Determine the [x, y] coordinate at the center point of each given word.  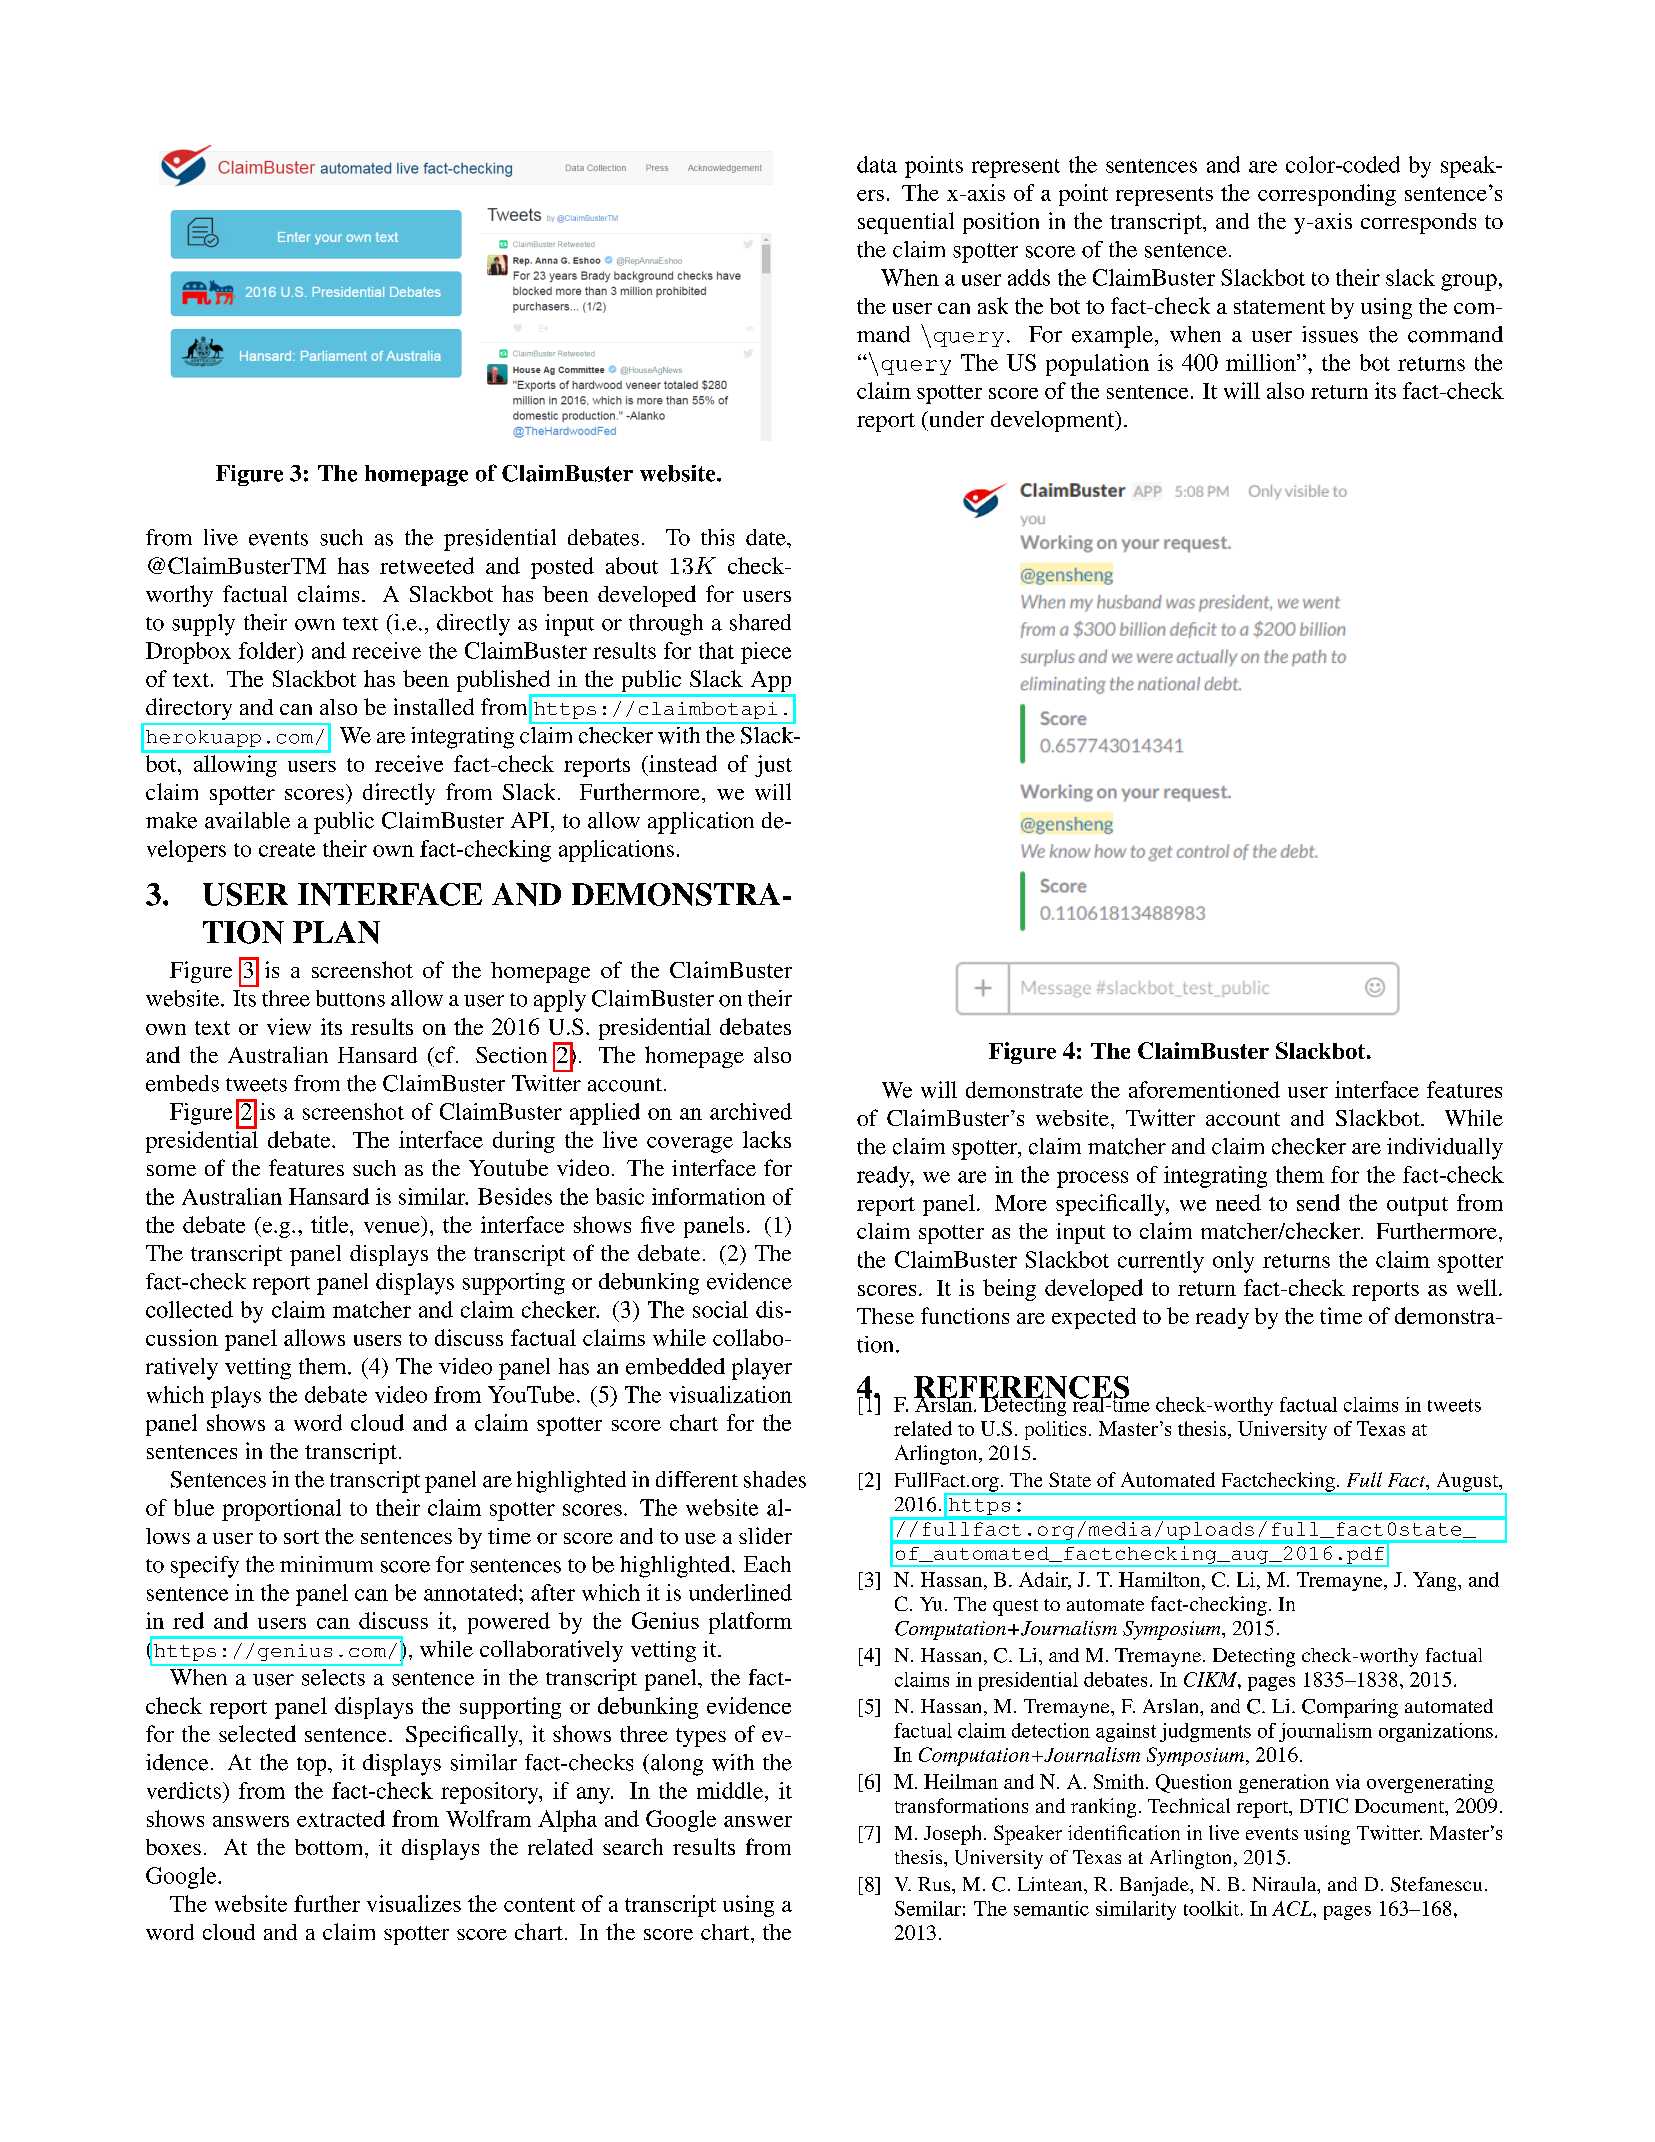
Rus [935, 1884]
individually [1445, 1149]
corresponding [1327, 195]
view [289, 1026]
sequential [906, 223]
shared [760, 622]
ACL [1293, 1908]
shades [775, 1479]
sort [301, 1537]
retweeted [427, 565]
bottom [330, 1847]
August [1467, 1483]
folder [269, 650]
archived [751, 1111]
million [1262, 362]
